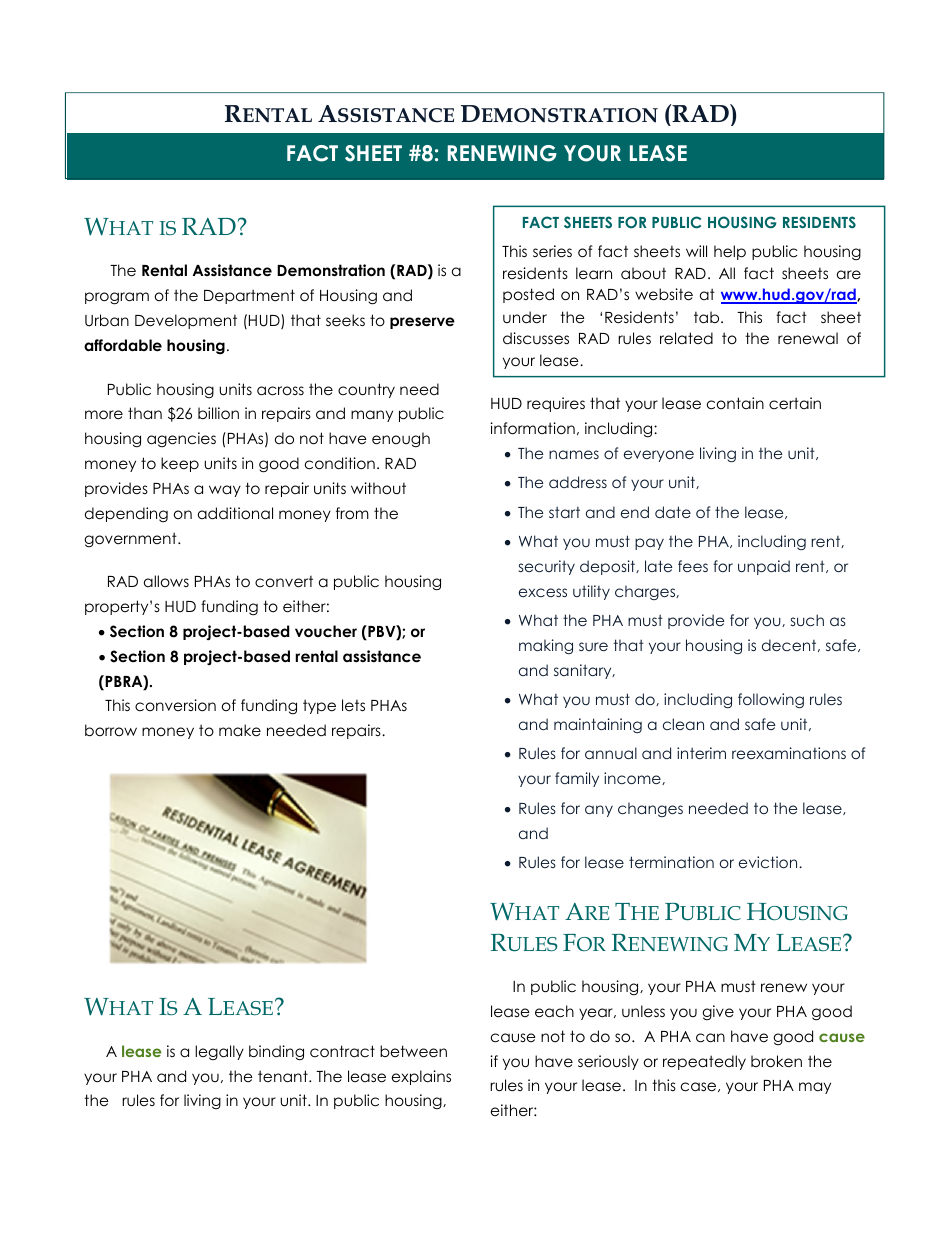  Describe the element at coordinates (528, 295) in the screenshot. I see `posted` at that location.
